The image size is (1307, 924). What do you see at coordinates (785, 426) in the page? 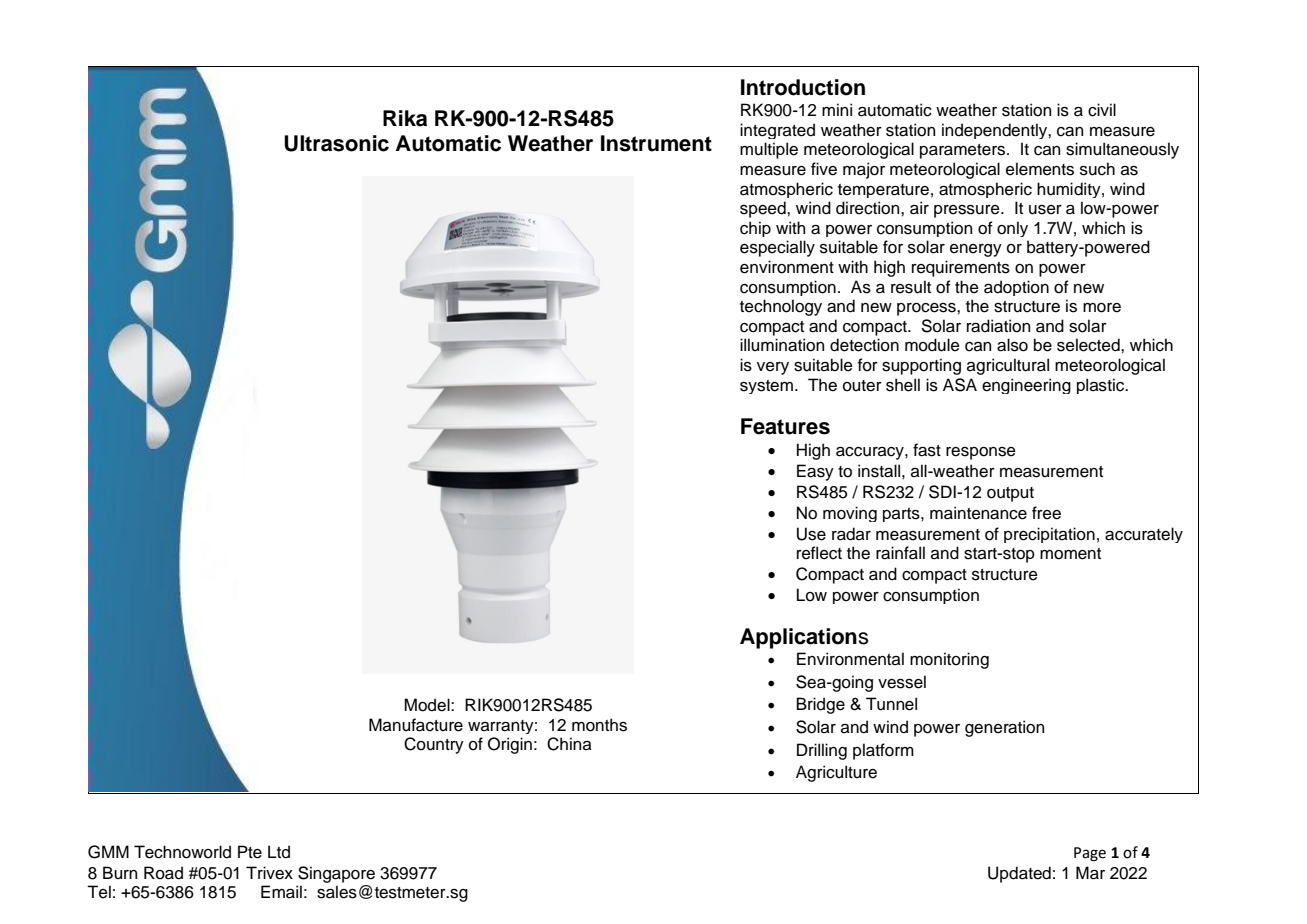
I see `Features` at bounding box center [785, 426].
